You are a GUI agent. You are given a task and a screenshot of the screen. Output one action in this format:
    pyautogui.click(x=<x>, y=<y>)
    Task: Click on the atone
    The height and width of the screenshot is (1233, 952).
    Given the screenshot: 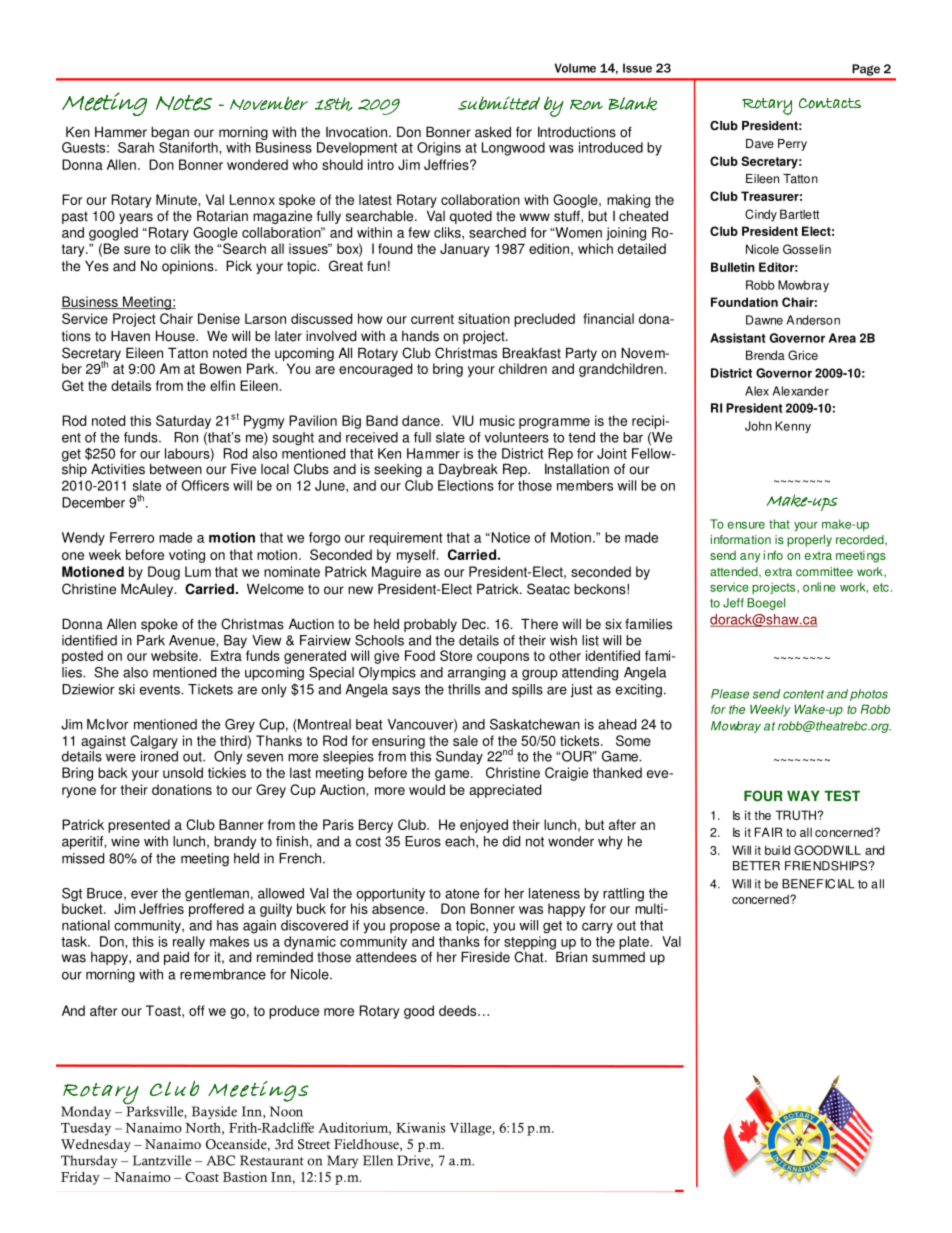 What is the action you would take?
    pyautogui.click(x=462, y=894)
